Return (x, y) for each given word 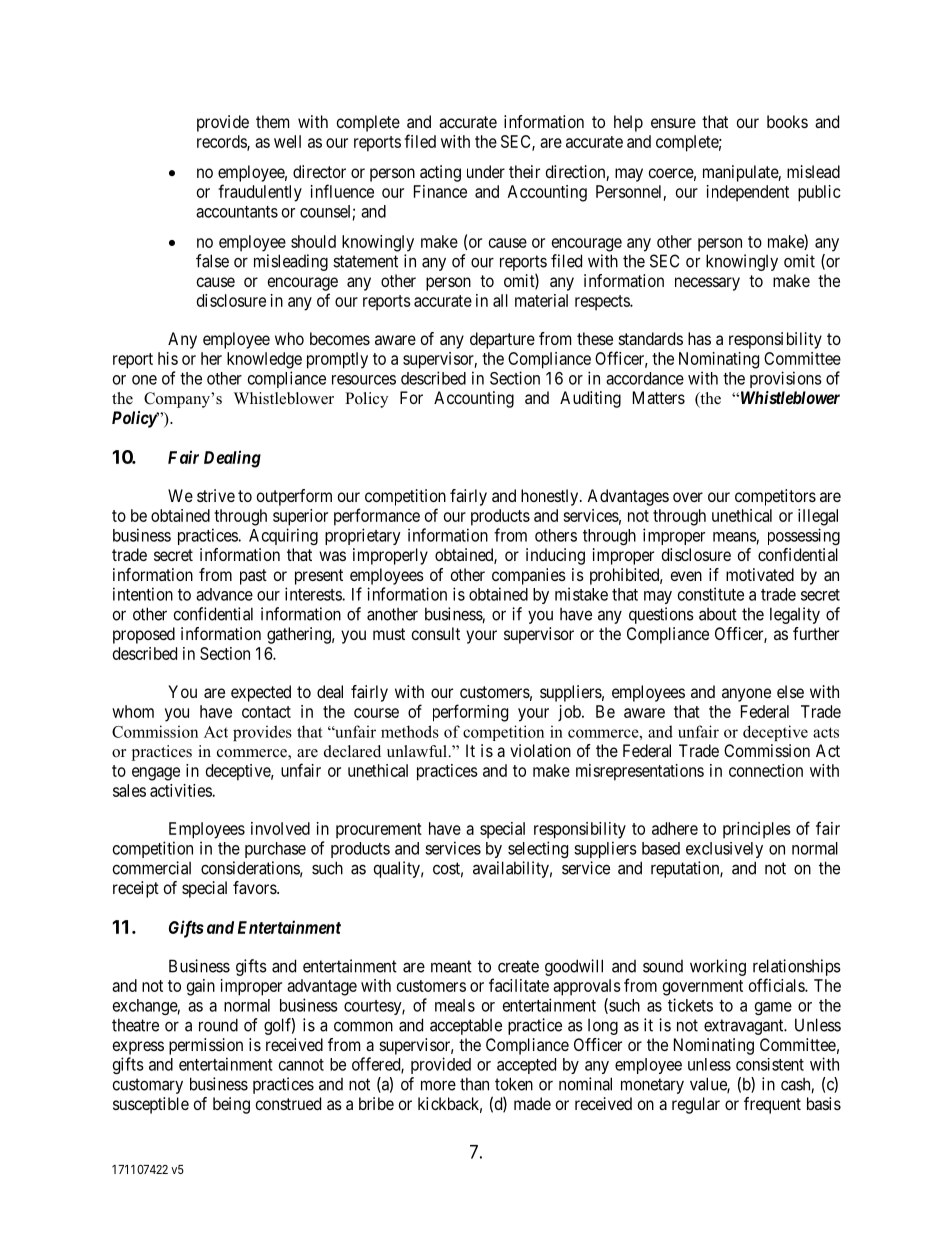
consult (436, 633)
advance (224, 594)
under (486, 171)
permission (206, 1046)
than (474, 1084)
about (718, 614)
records (222, 142)
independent (748, 193)
